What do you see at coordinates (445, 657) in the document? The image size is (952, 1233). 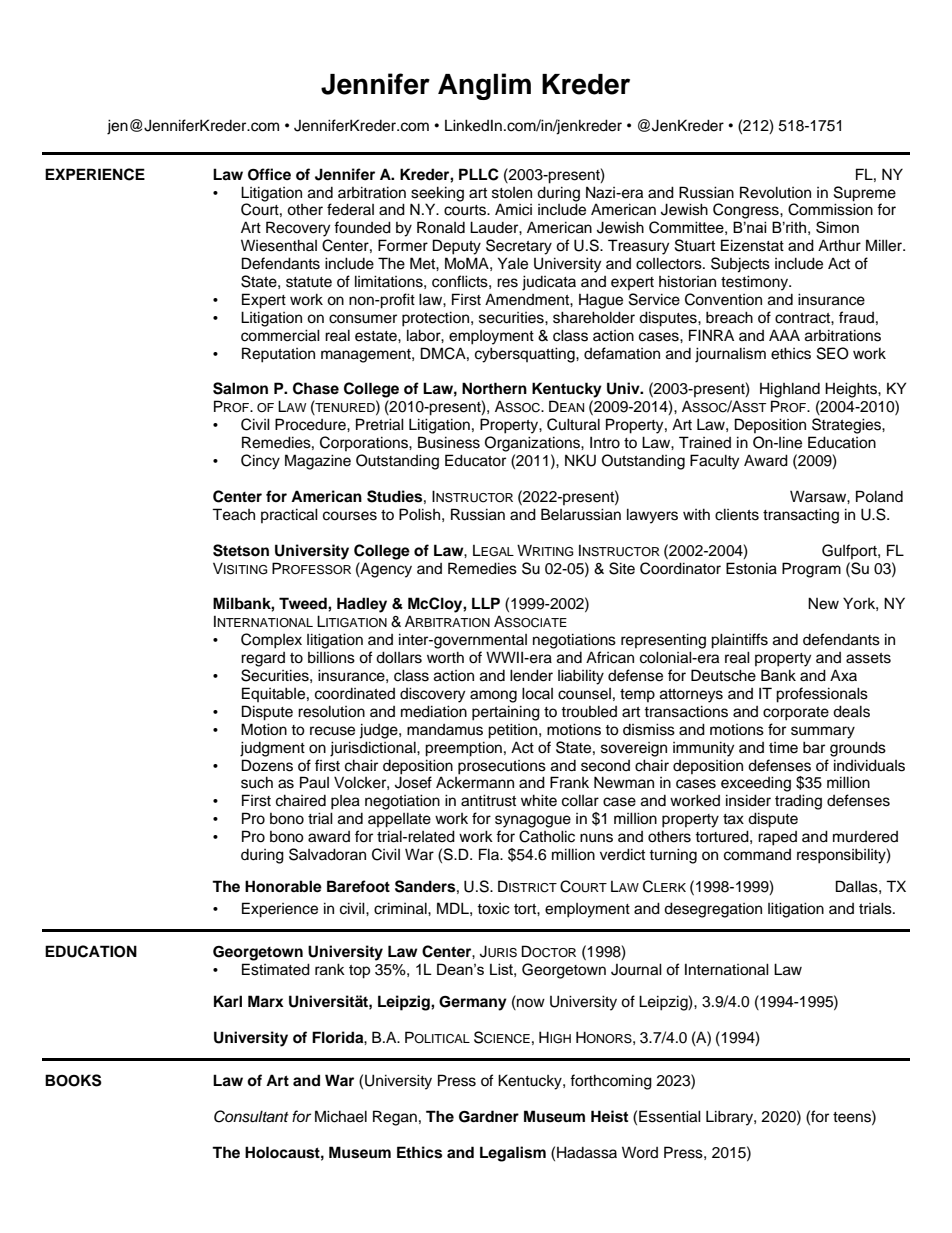 I see `worth` at bounding box center [445, 657].
